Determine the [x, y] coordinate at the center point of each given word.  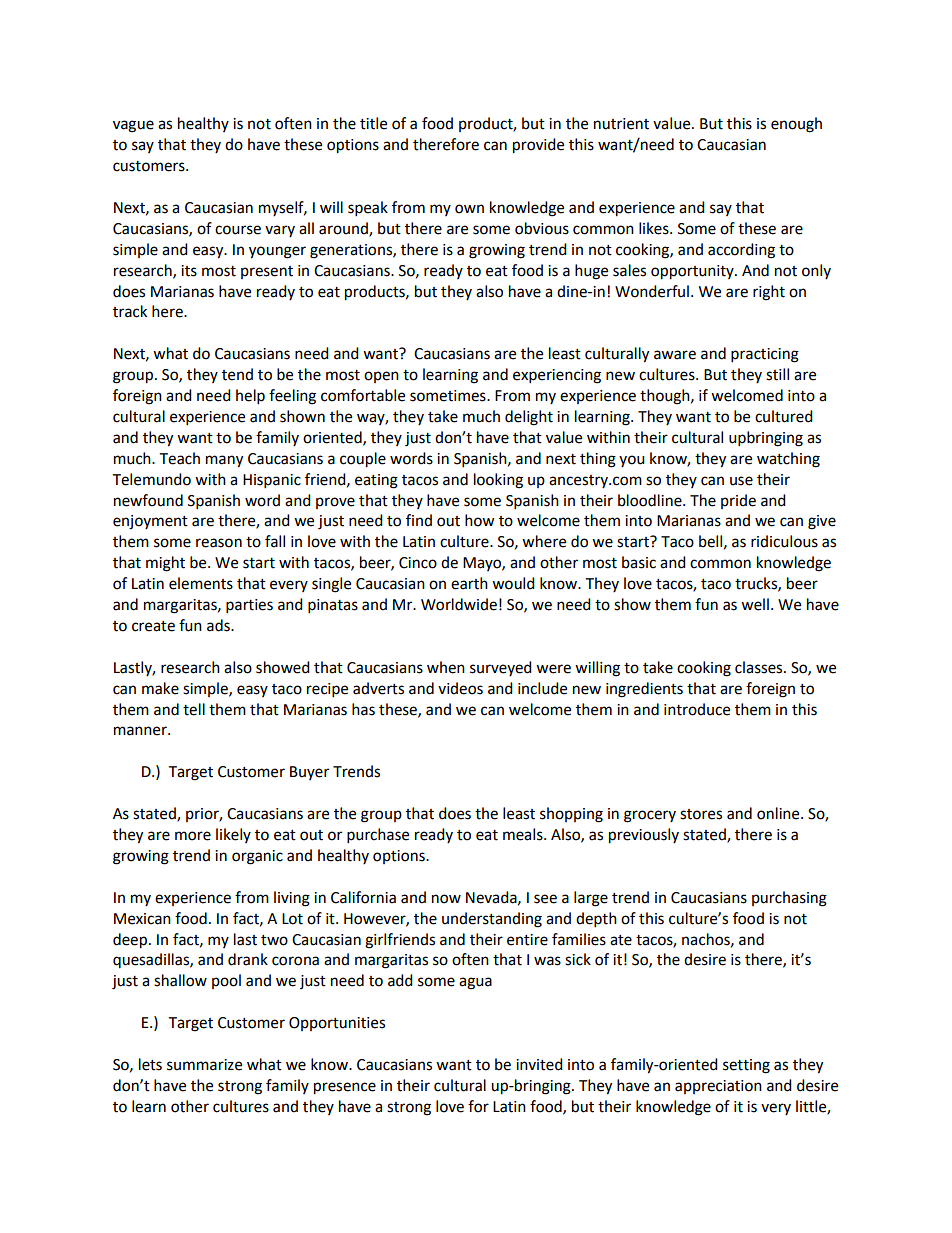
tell [194, 709]
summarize [204, 1065]
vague [133, 126]
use [741, 481]
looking [498, 481]
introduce [697, 709]
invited [539, 1064]
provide [538, 146]
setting [746, 1066]
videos [460, 688]
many [224, 461]
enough [796, 125]
